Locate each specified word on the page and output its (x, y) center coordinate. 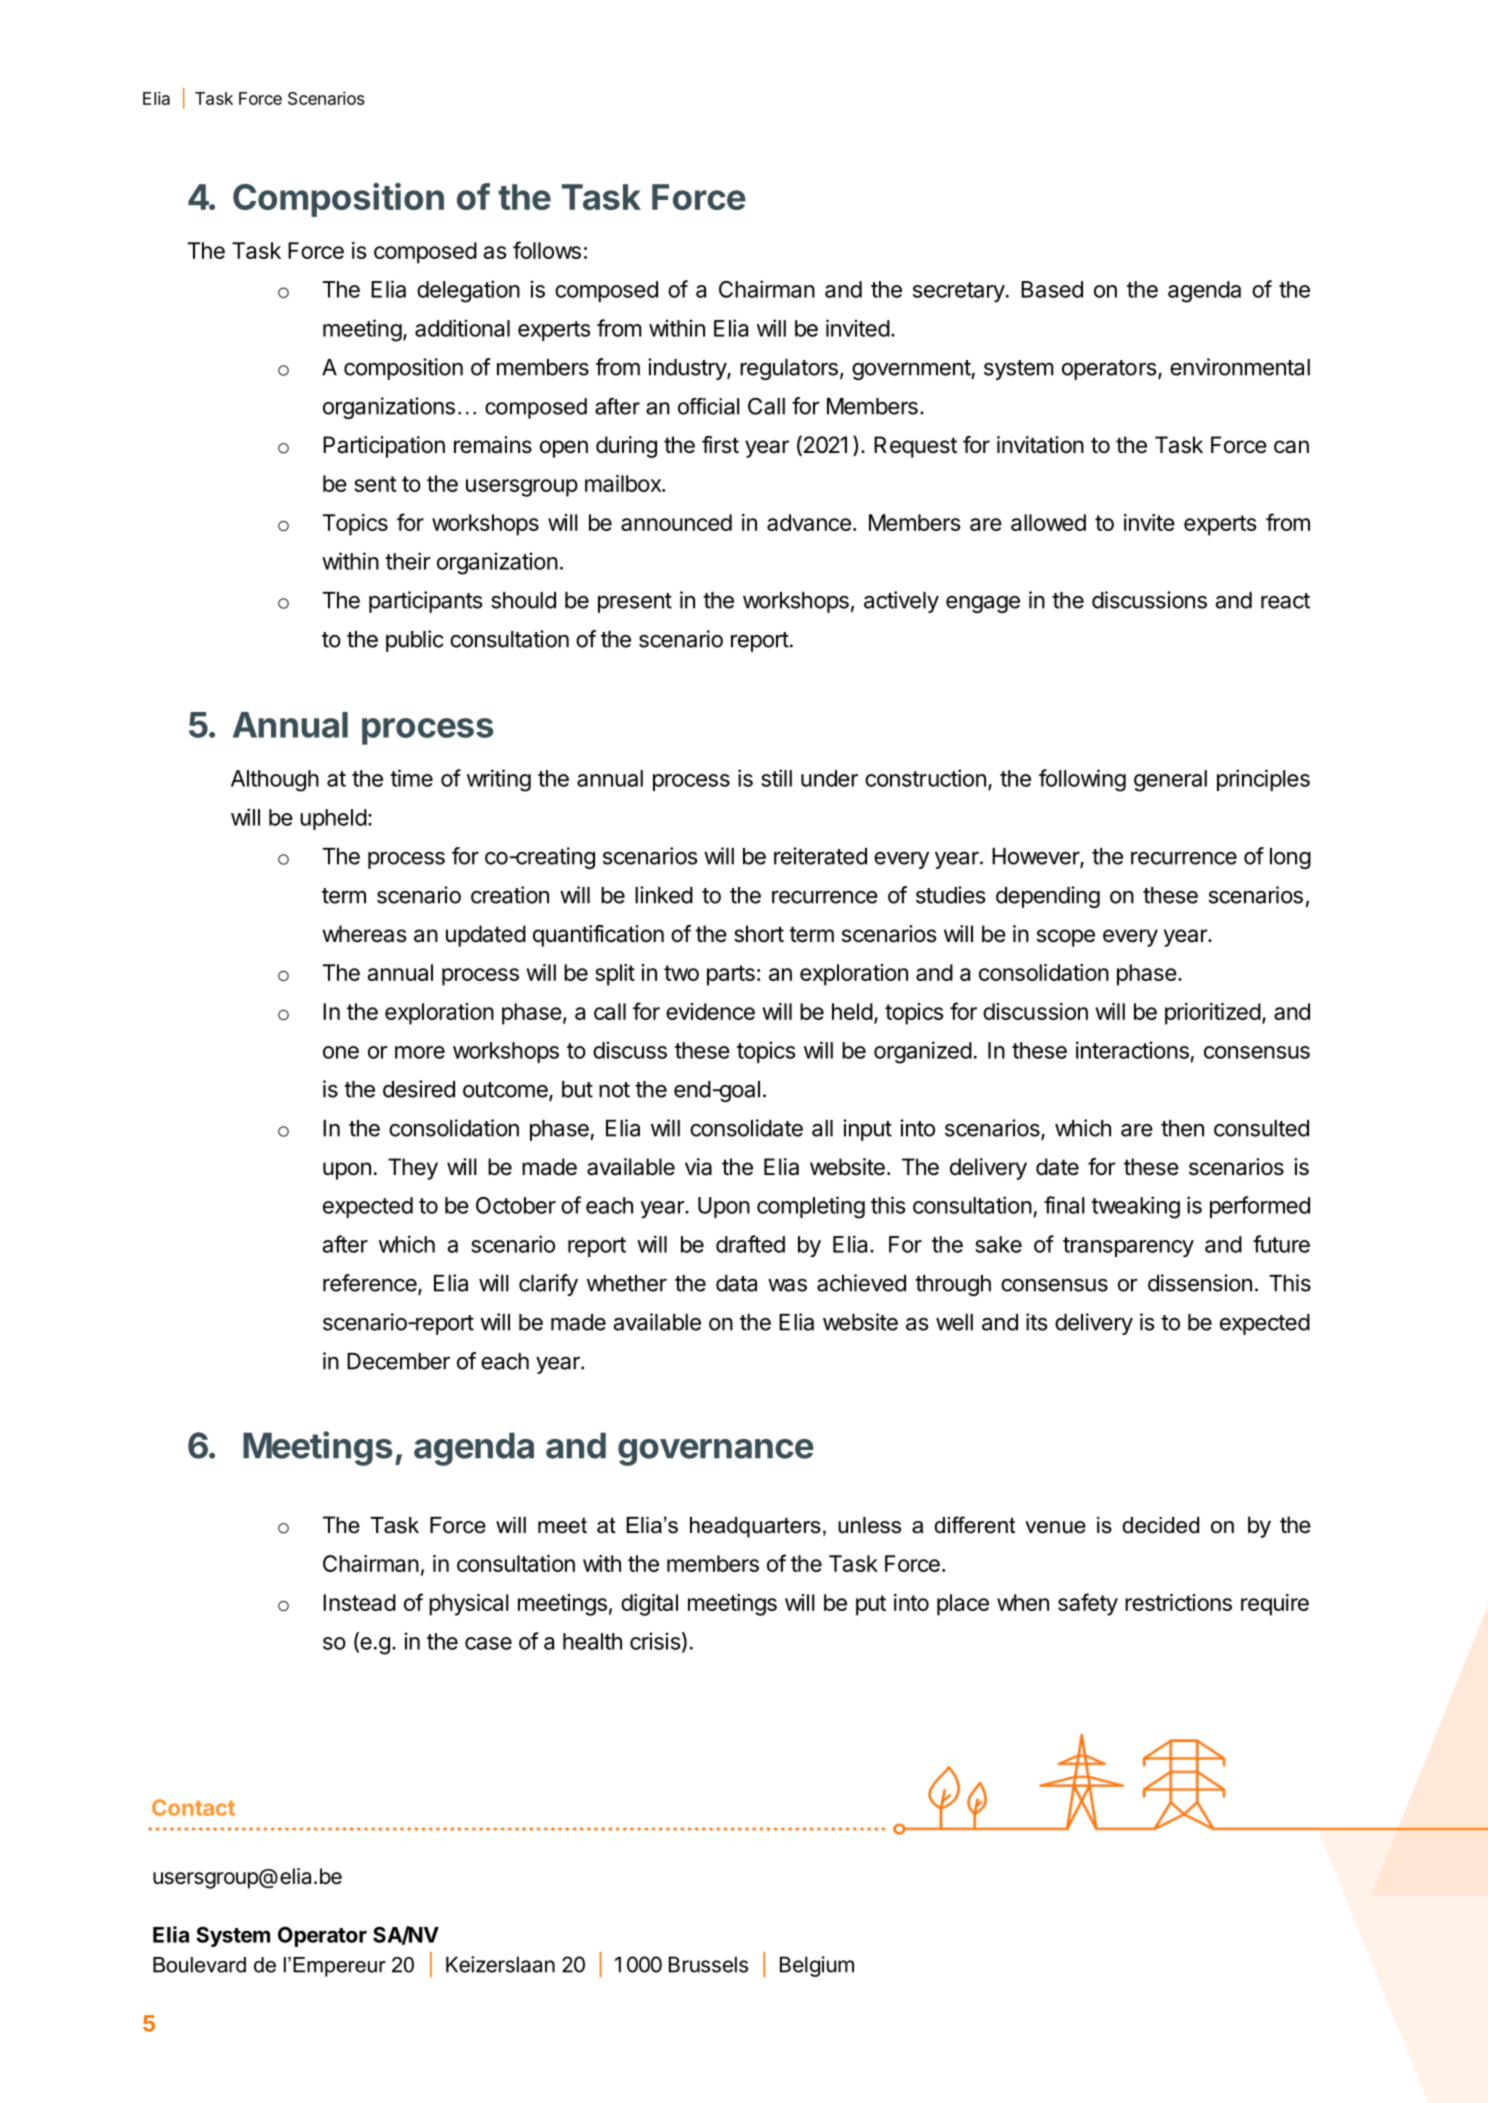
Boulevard (199, 1965)
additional (462, 328)
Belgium (817, 1966)
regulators (789, 369)
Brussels (708, 1964)
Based (1052, 289)
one (341, 1052)
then (1182, 1128)
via (698, 1167)
